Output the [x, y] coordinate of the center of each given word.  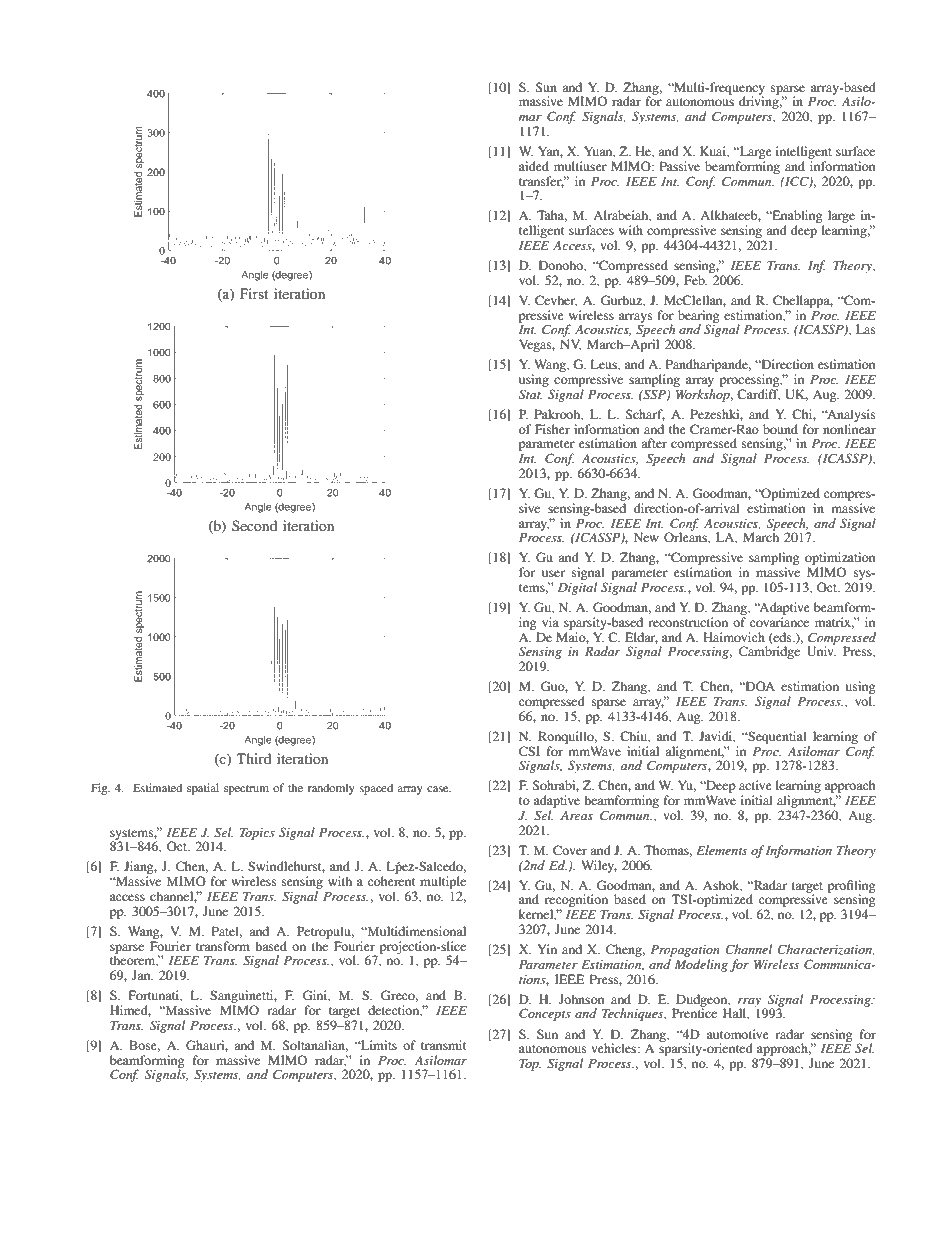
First [254, 293]
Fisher [552, 429]
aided [534, 166]
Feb [695, 280]
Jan [142, 975]
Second [254, 525]
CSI [529, 751]
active [755, 785]
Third [254, 758]
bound [780, 429]
